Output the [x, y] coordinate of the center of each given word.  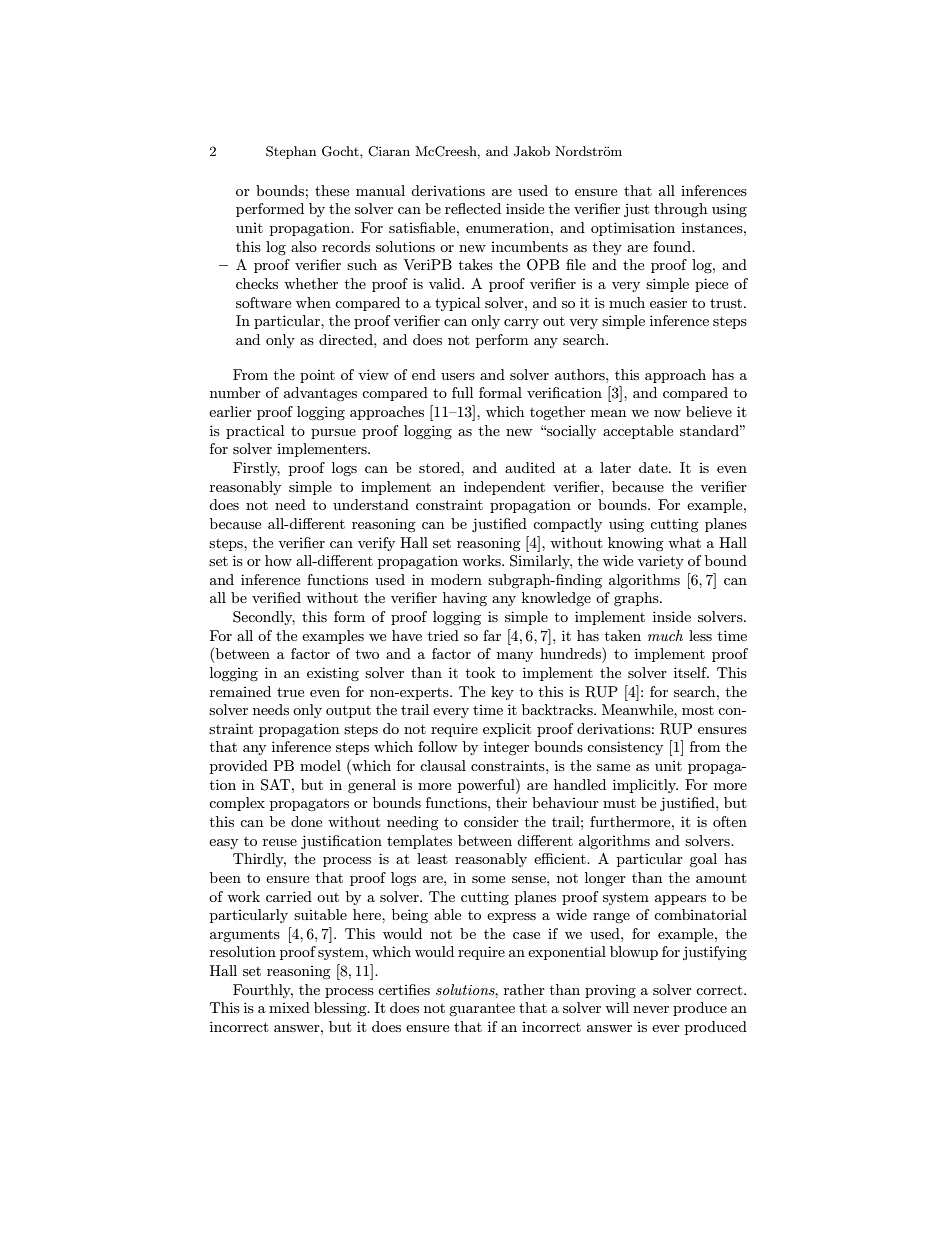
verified [276, 597]
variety [661, 562]
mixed [289, 1007]
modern [456, 579]
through [680, 210]
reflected [473, 208]
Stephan [291, 152]
